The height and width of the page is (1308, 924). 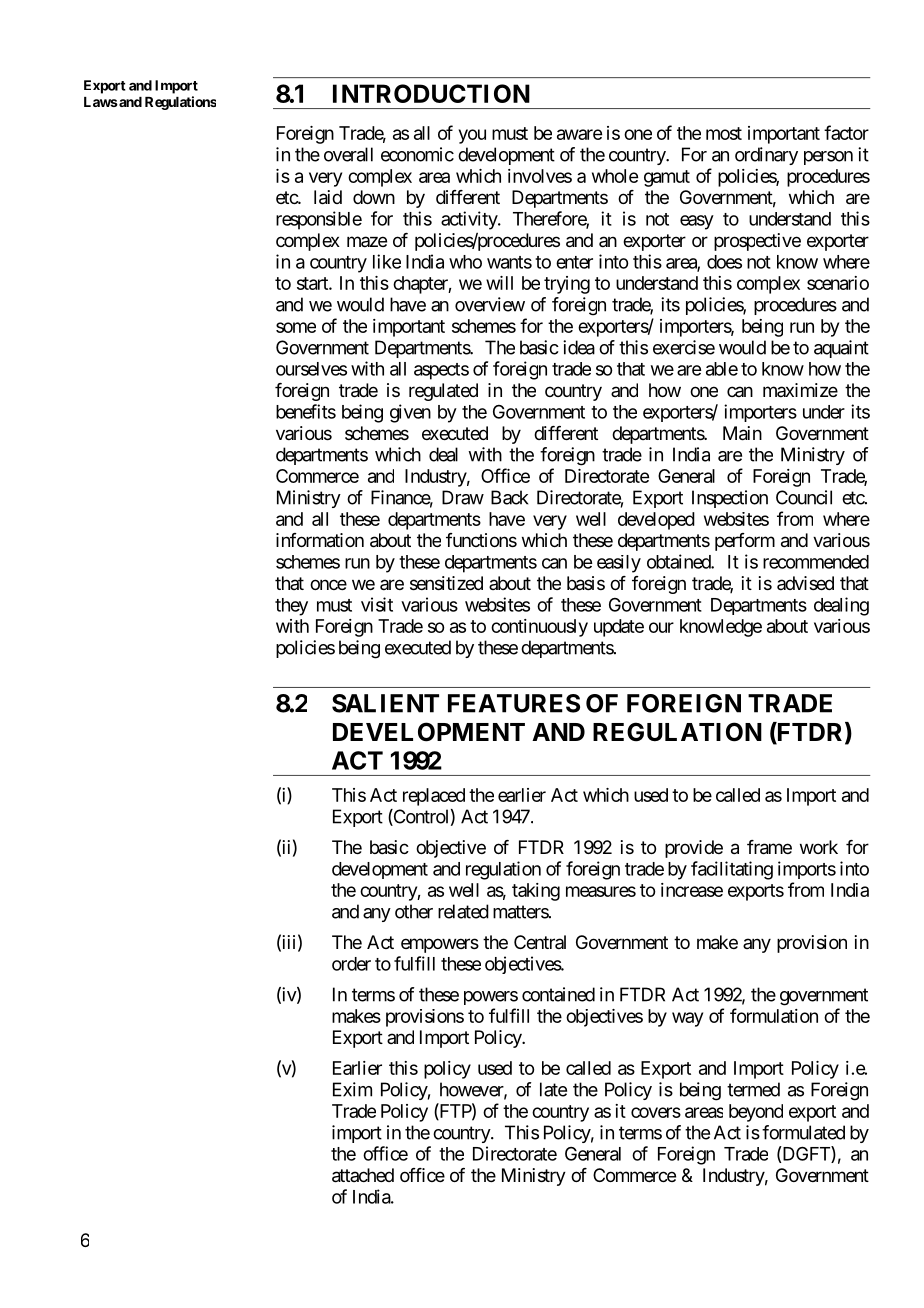 I want to click on continuously, so click(x=539, y=628).
